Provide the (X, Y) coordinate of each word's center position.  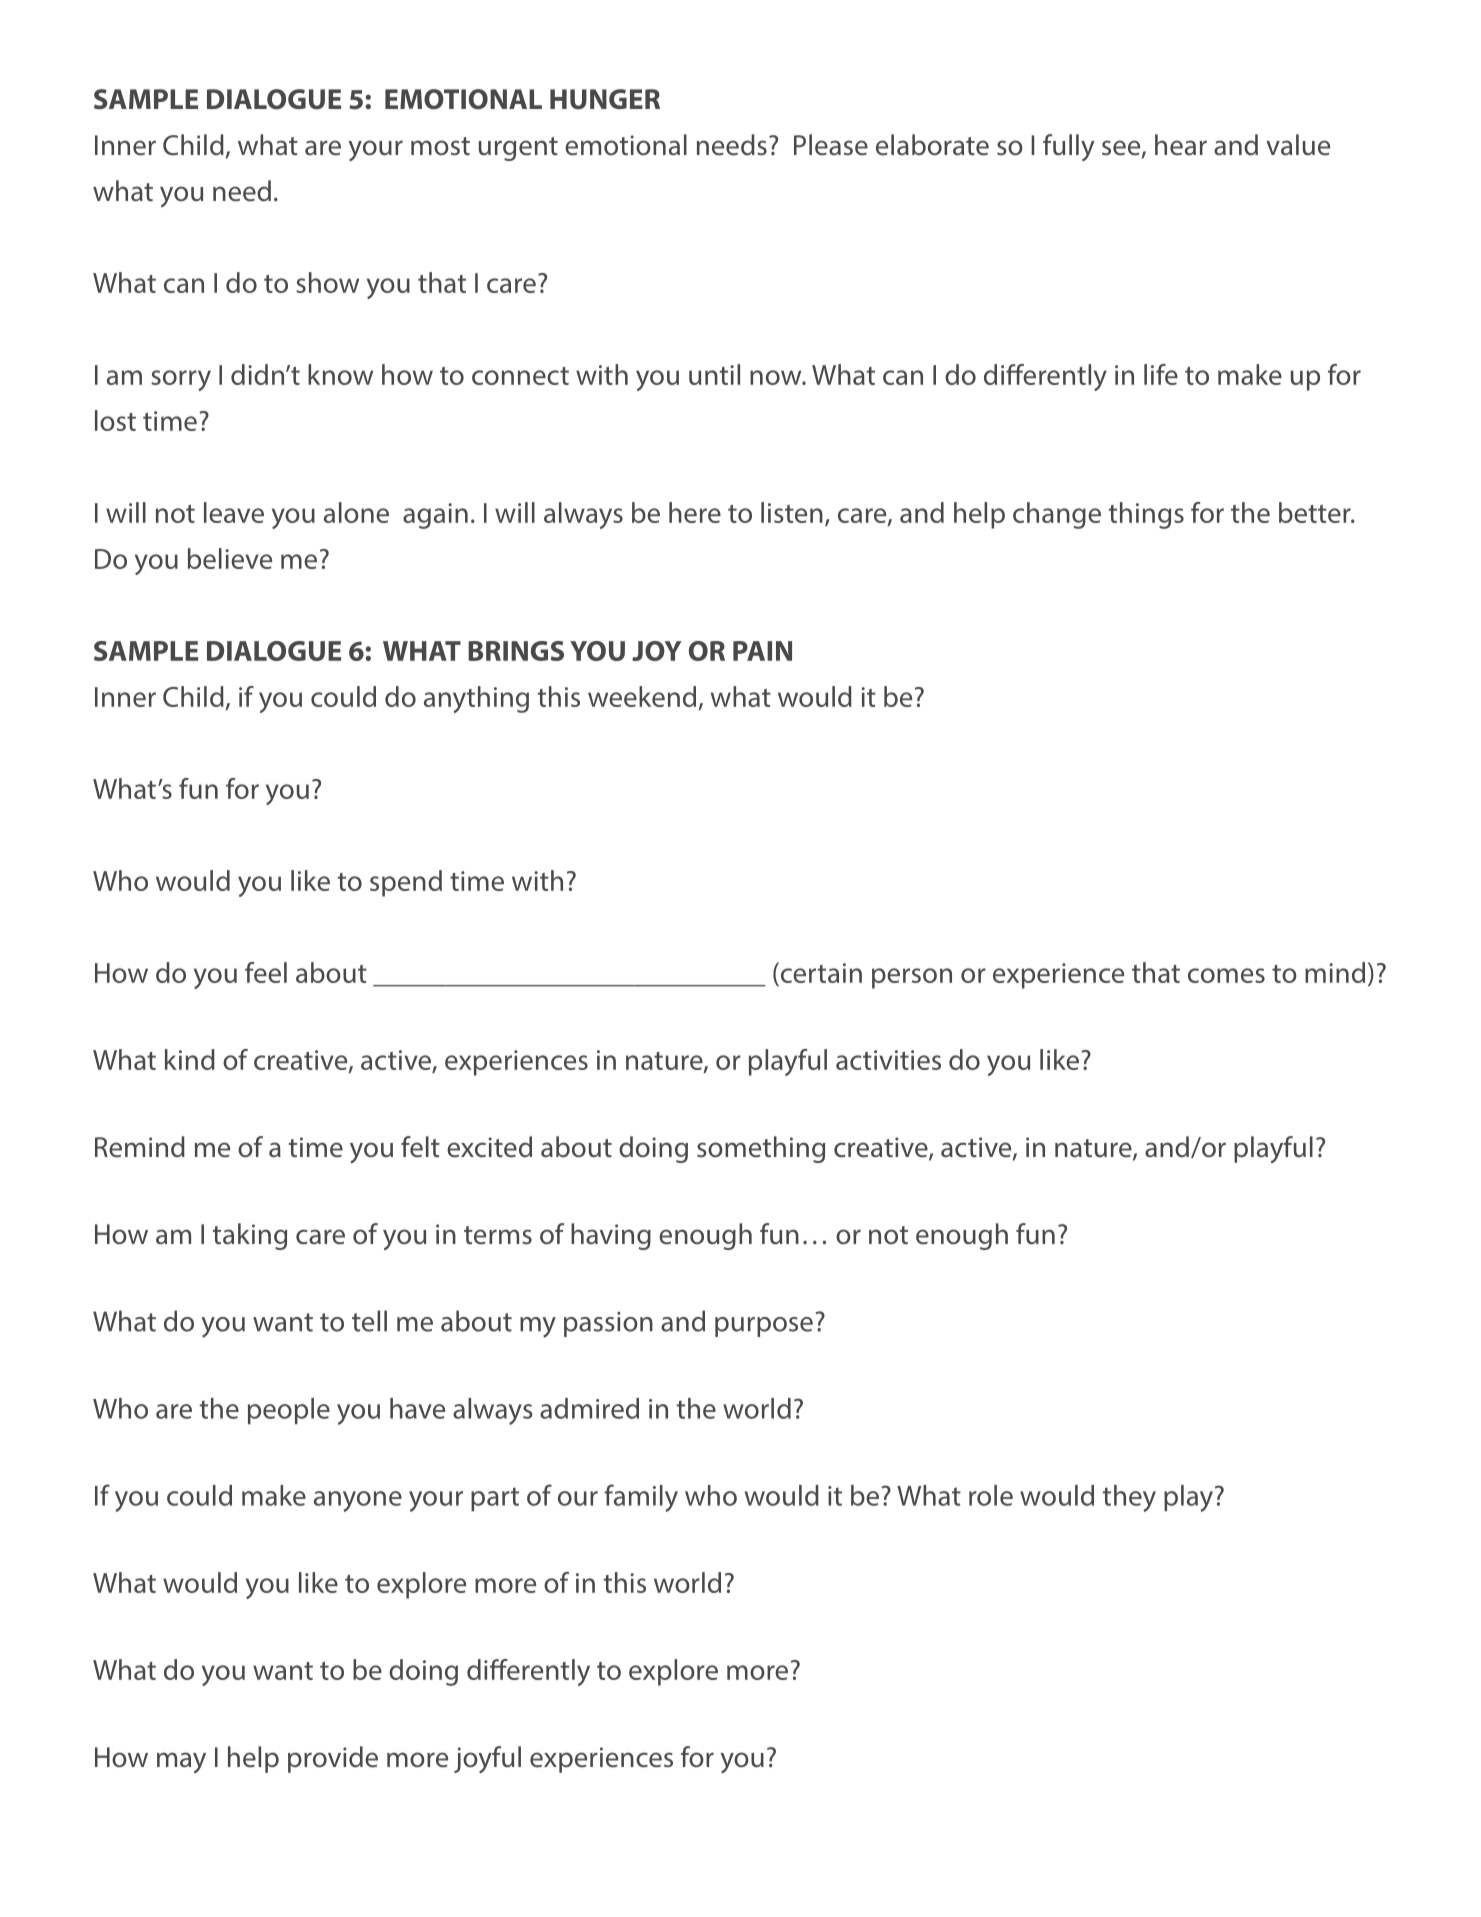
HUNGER (605, 99)
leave (234, 512)
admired (589, 1408)
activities (888, 1060)
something (761, 1149)
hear (1181, 145)
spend (406, 883)
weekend (642, 696)
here (695, 512)
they (1129, 1498)
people (289, 1411)
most (440, 146)
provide (333, 1759)
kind (190, 1059)
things (1146, 515)
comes (1226, 975)
